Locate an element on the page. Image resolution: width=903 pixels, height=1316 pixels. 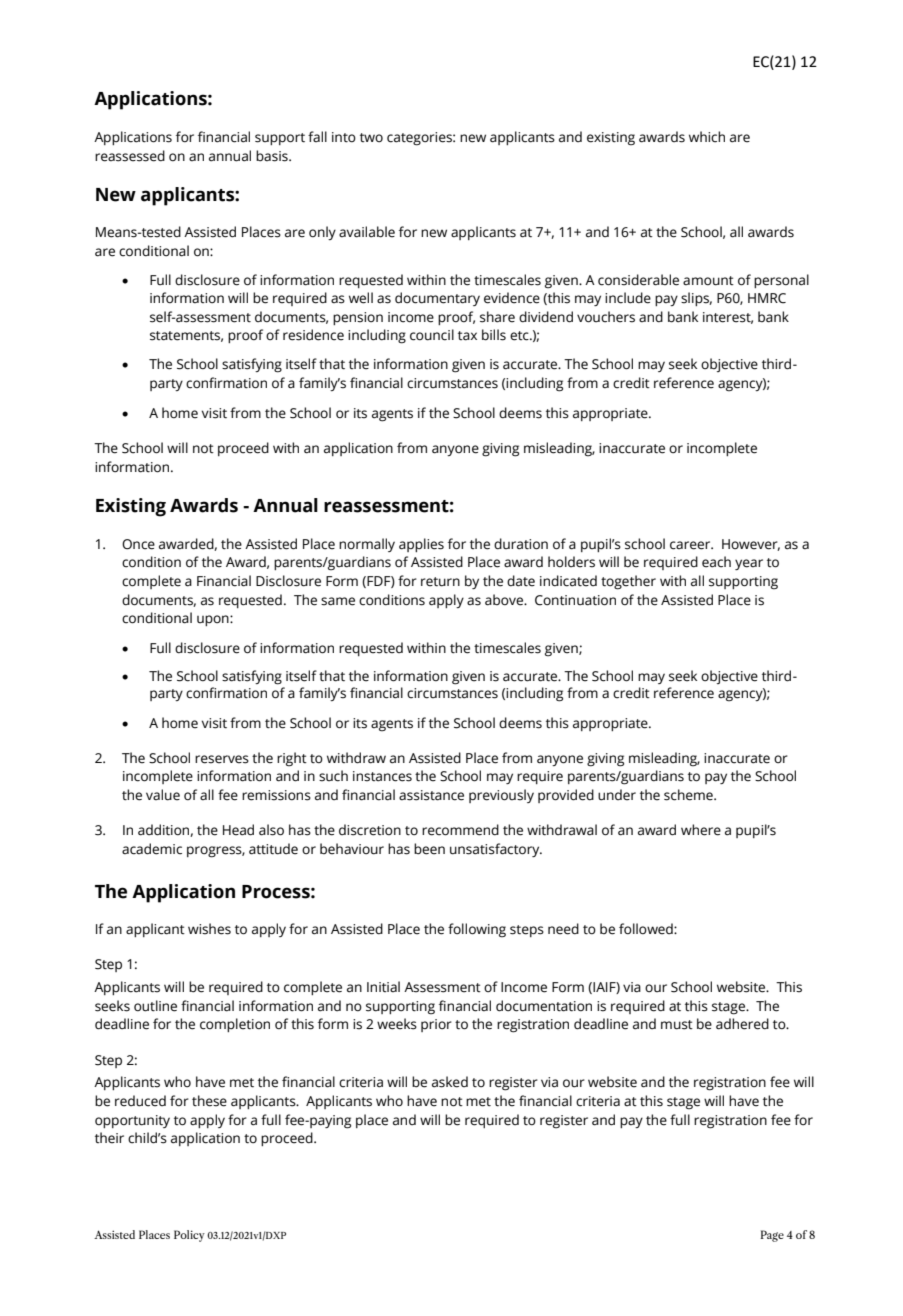
Once is located at coordinates (138, 544).
